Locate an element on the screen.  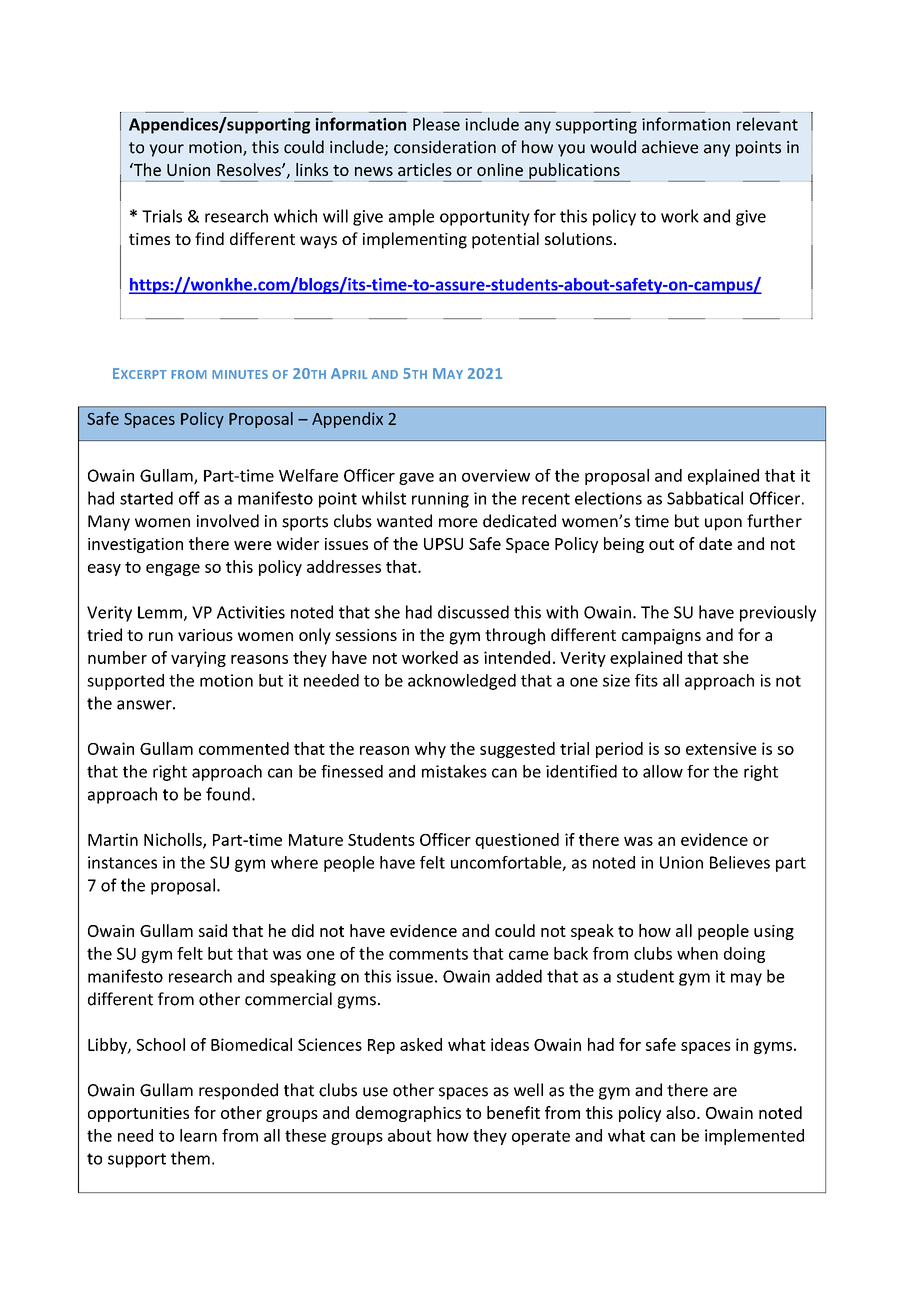
consideration is located at coordinates (445, 147).
